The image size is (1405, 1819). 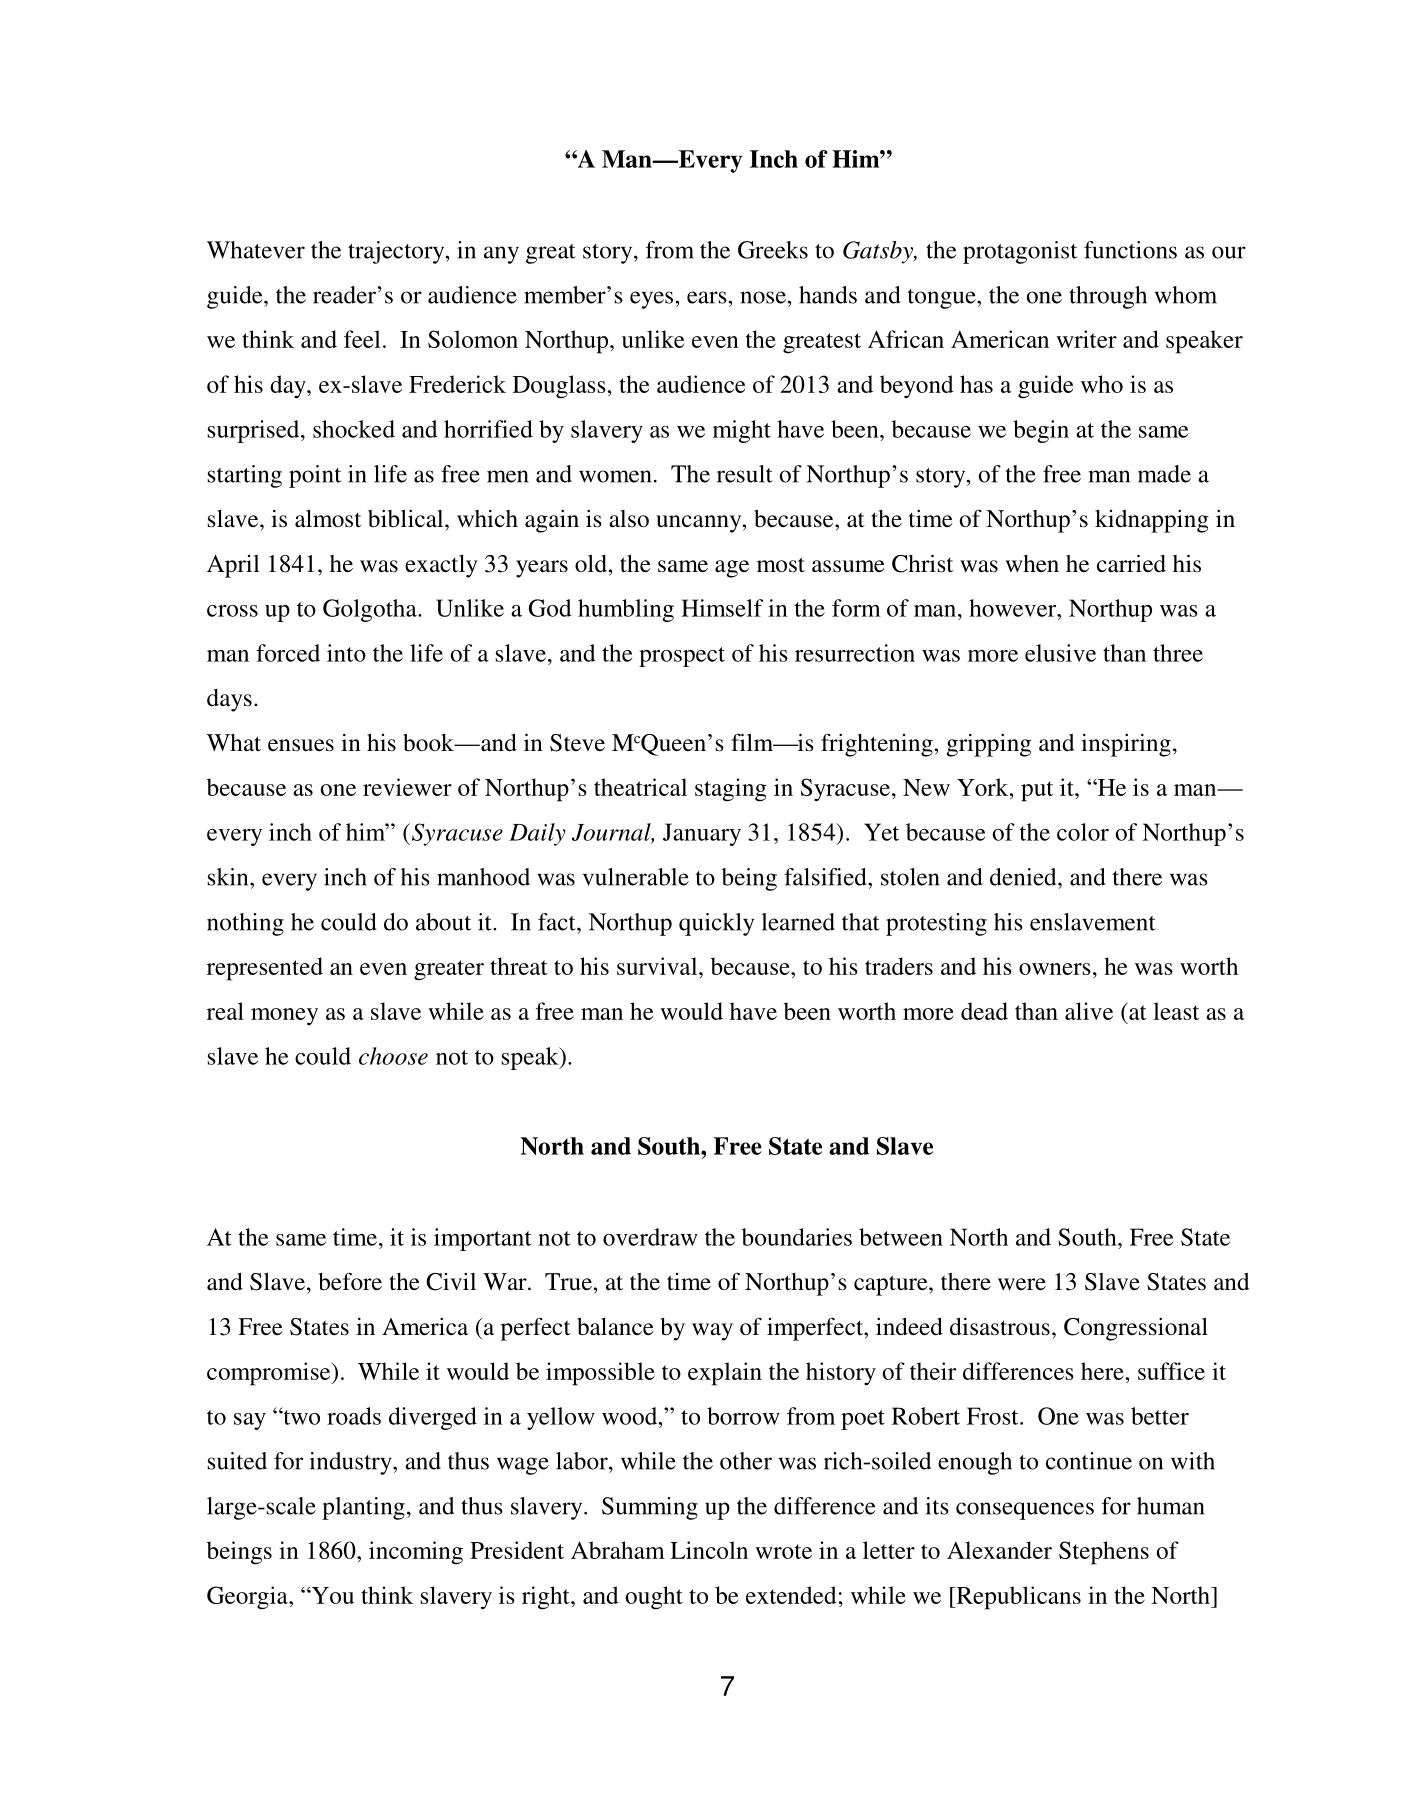 I want to click on nose, so click(x=763, y=297).
